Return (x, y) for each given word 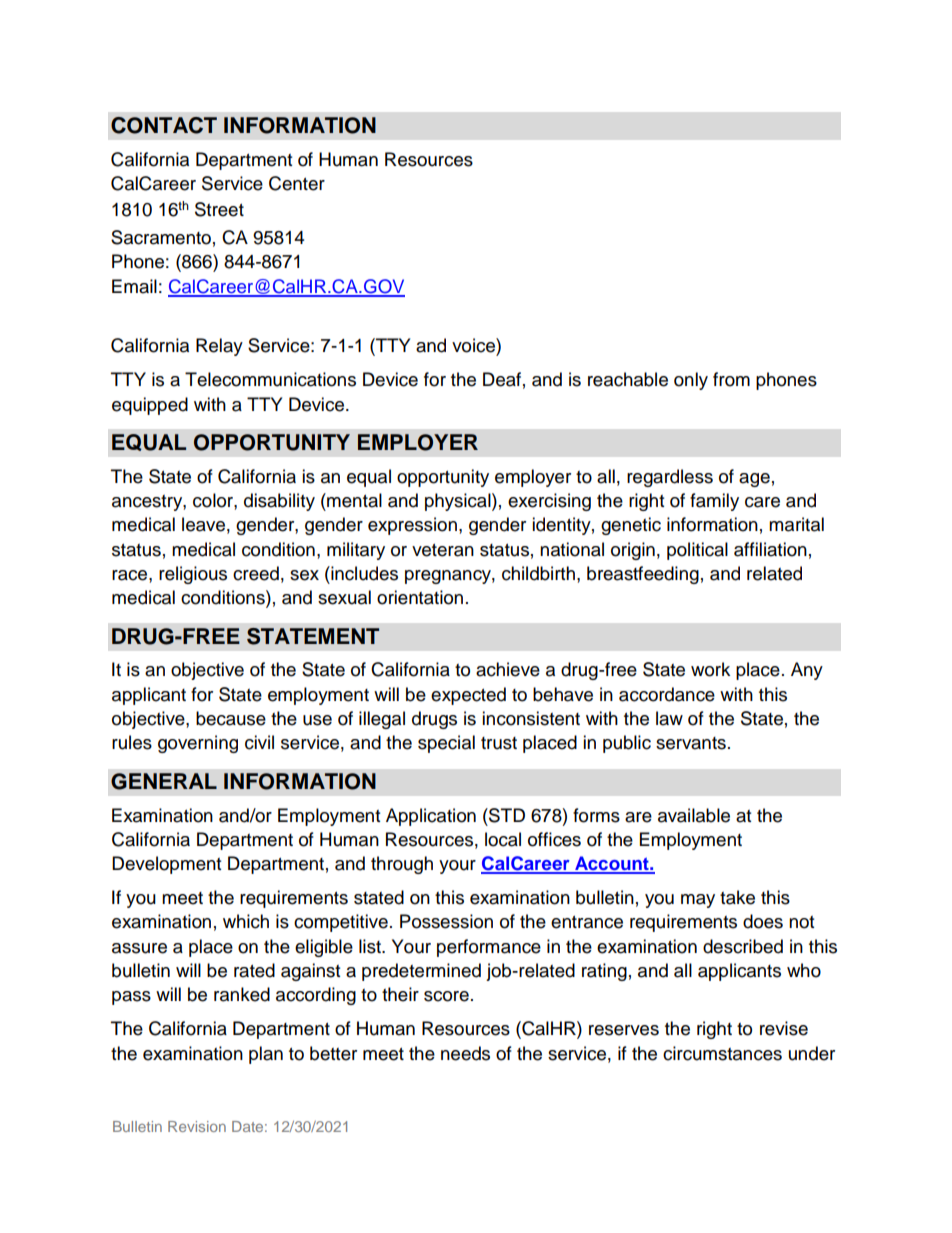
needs (465, 1053)
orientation (420, 597)
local (503, 839)
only (691, 381)
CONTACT (164, 125)
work (710, 669)
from (731, 379)
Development (166, 865)
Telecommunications (270, 379)
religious (193, 575)
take (737, 897)
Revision (197, 1126)
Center (297, 183)
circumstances (722, 1053)
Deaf (502, 379)
